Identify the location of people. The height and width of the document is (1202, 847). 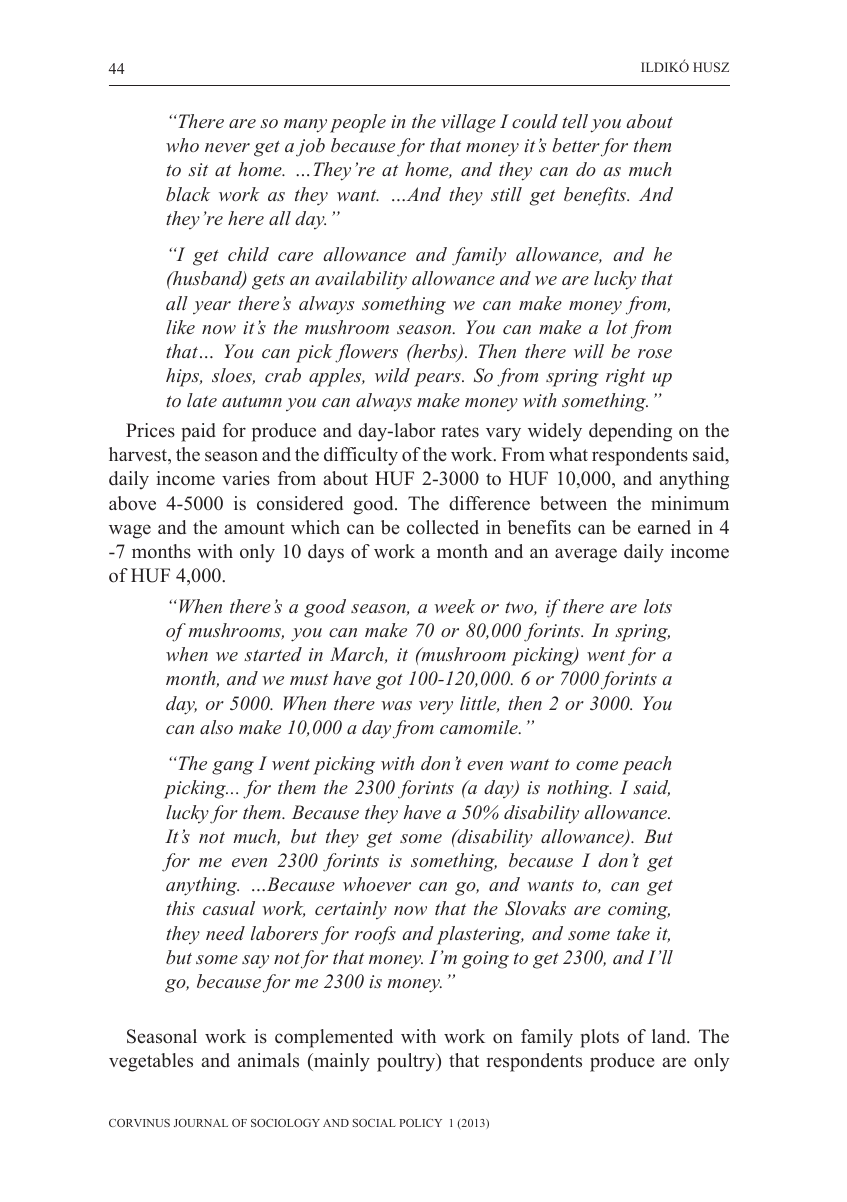
(358, 123).
